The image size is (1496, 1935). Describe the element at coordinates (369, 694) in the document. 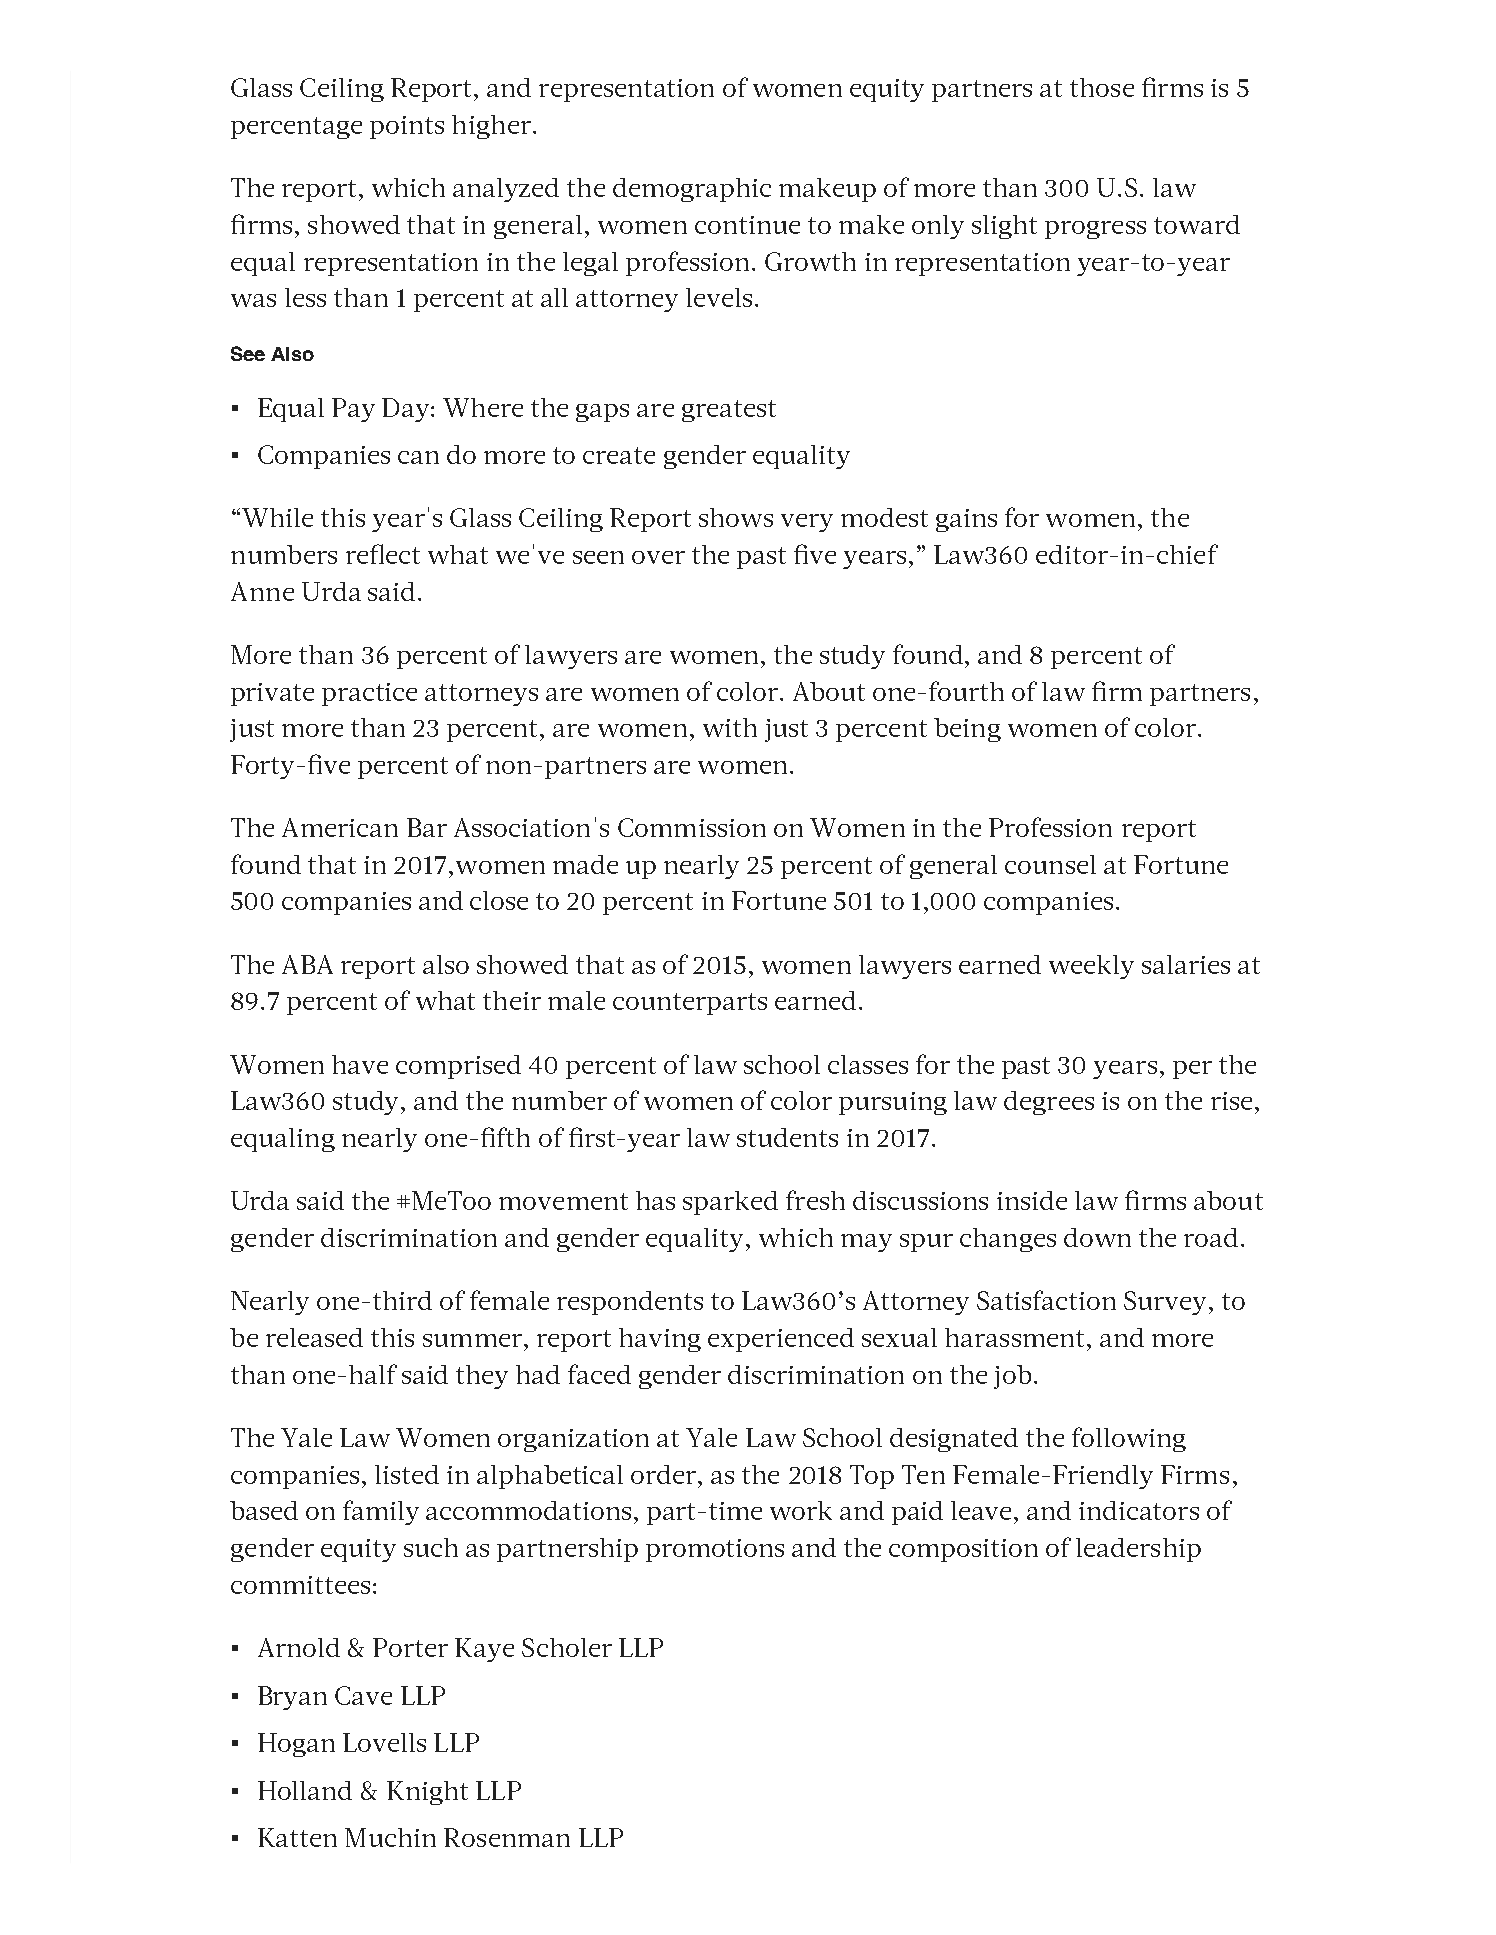

I see `practice` at that location.
